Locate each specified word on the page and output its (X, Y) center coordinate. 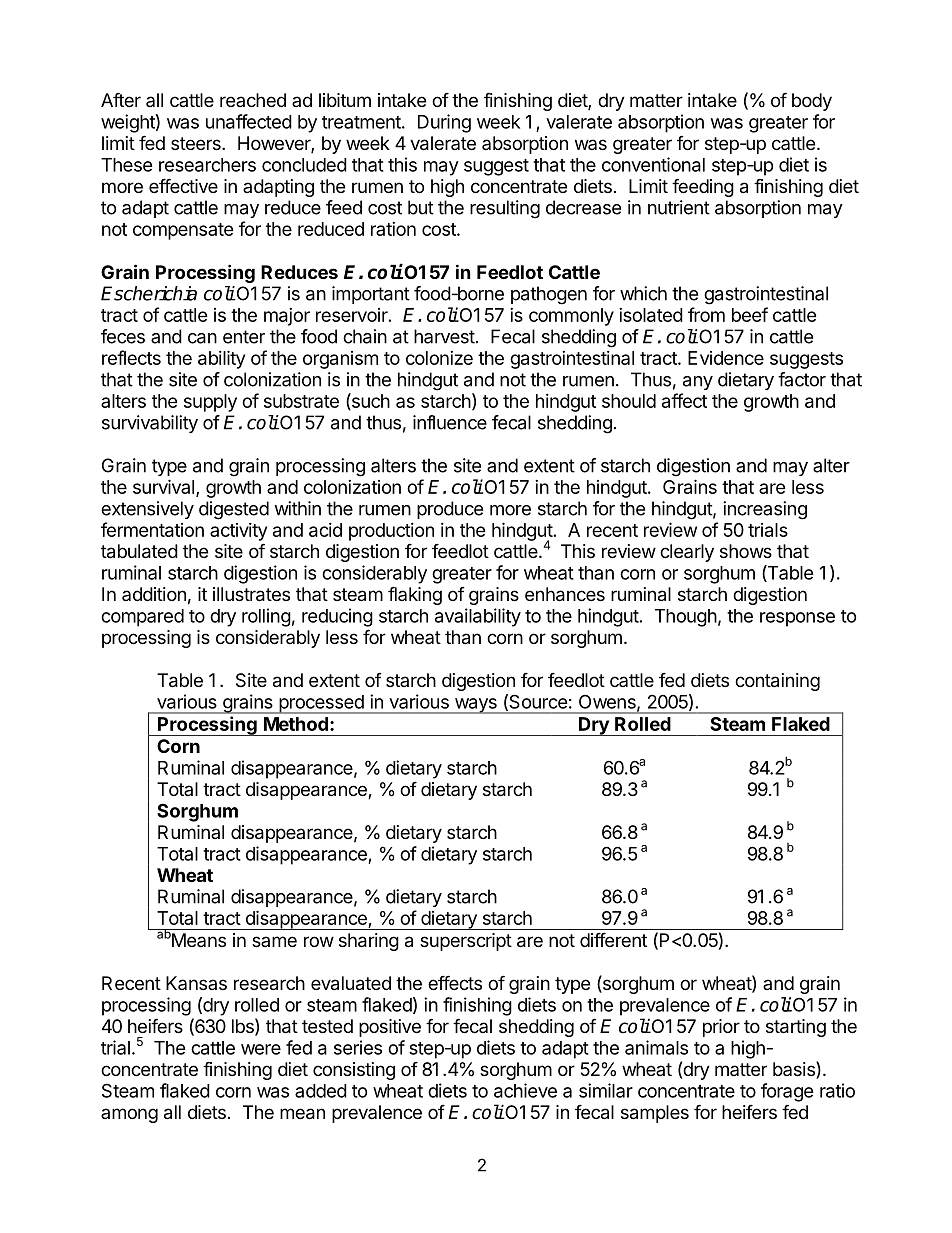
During (444, 123)
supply (210, 403)
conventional (653, 164)
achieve (525, 1090)
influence (450, 422)
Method (296, 724)
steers (197, 143)
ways (475, 706)
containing (777, 682)
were (261, 1049)
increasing (765, 510)
